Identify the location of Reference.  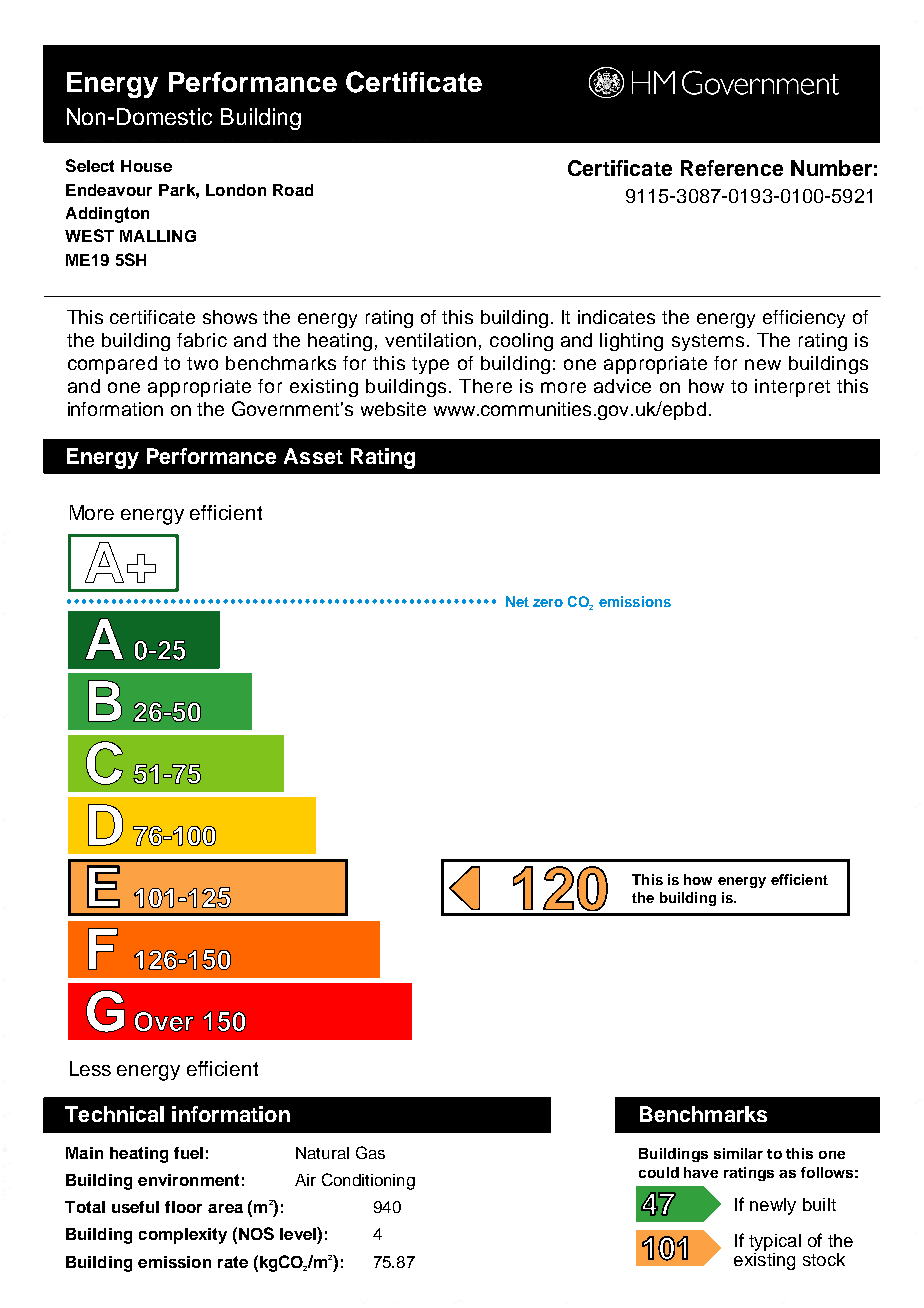
(732, 168).
